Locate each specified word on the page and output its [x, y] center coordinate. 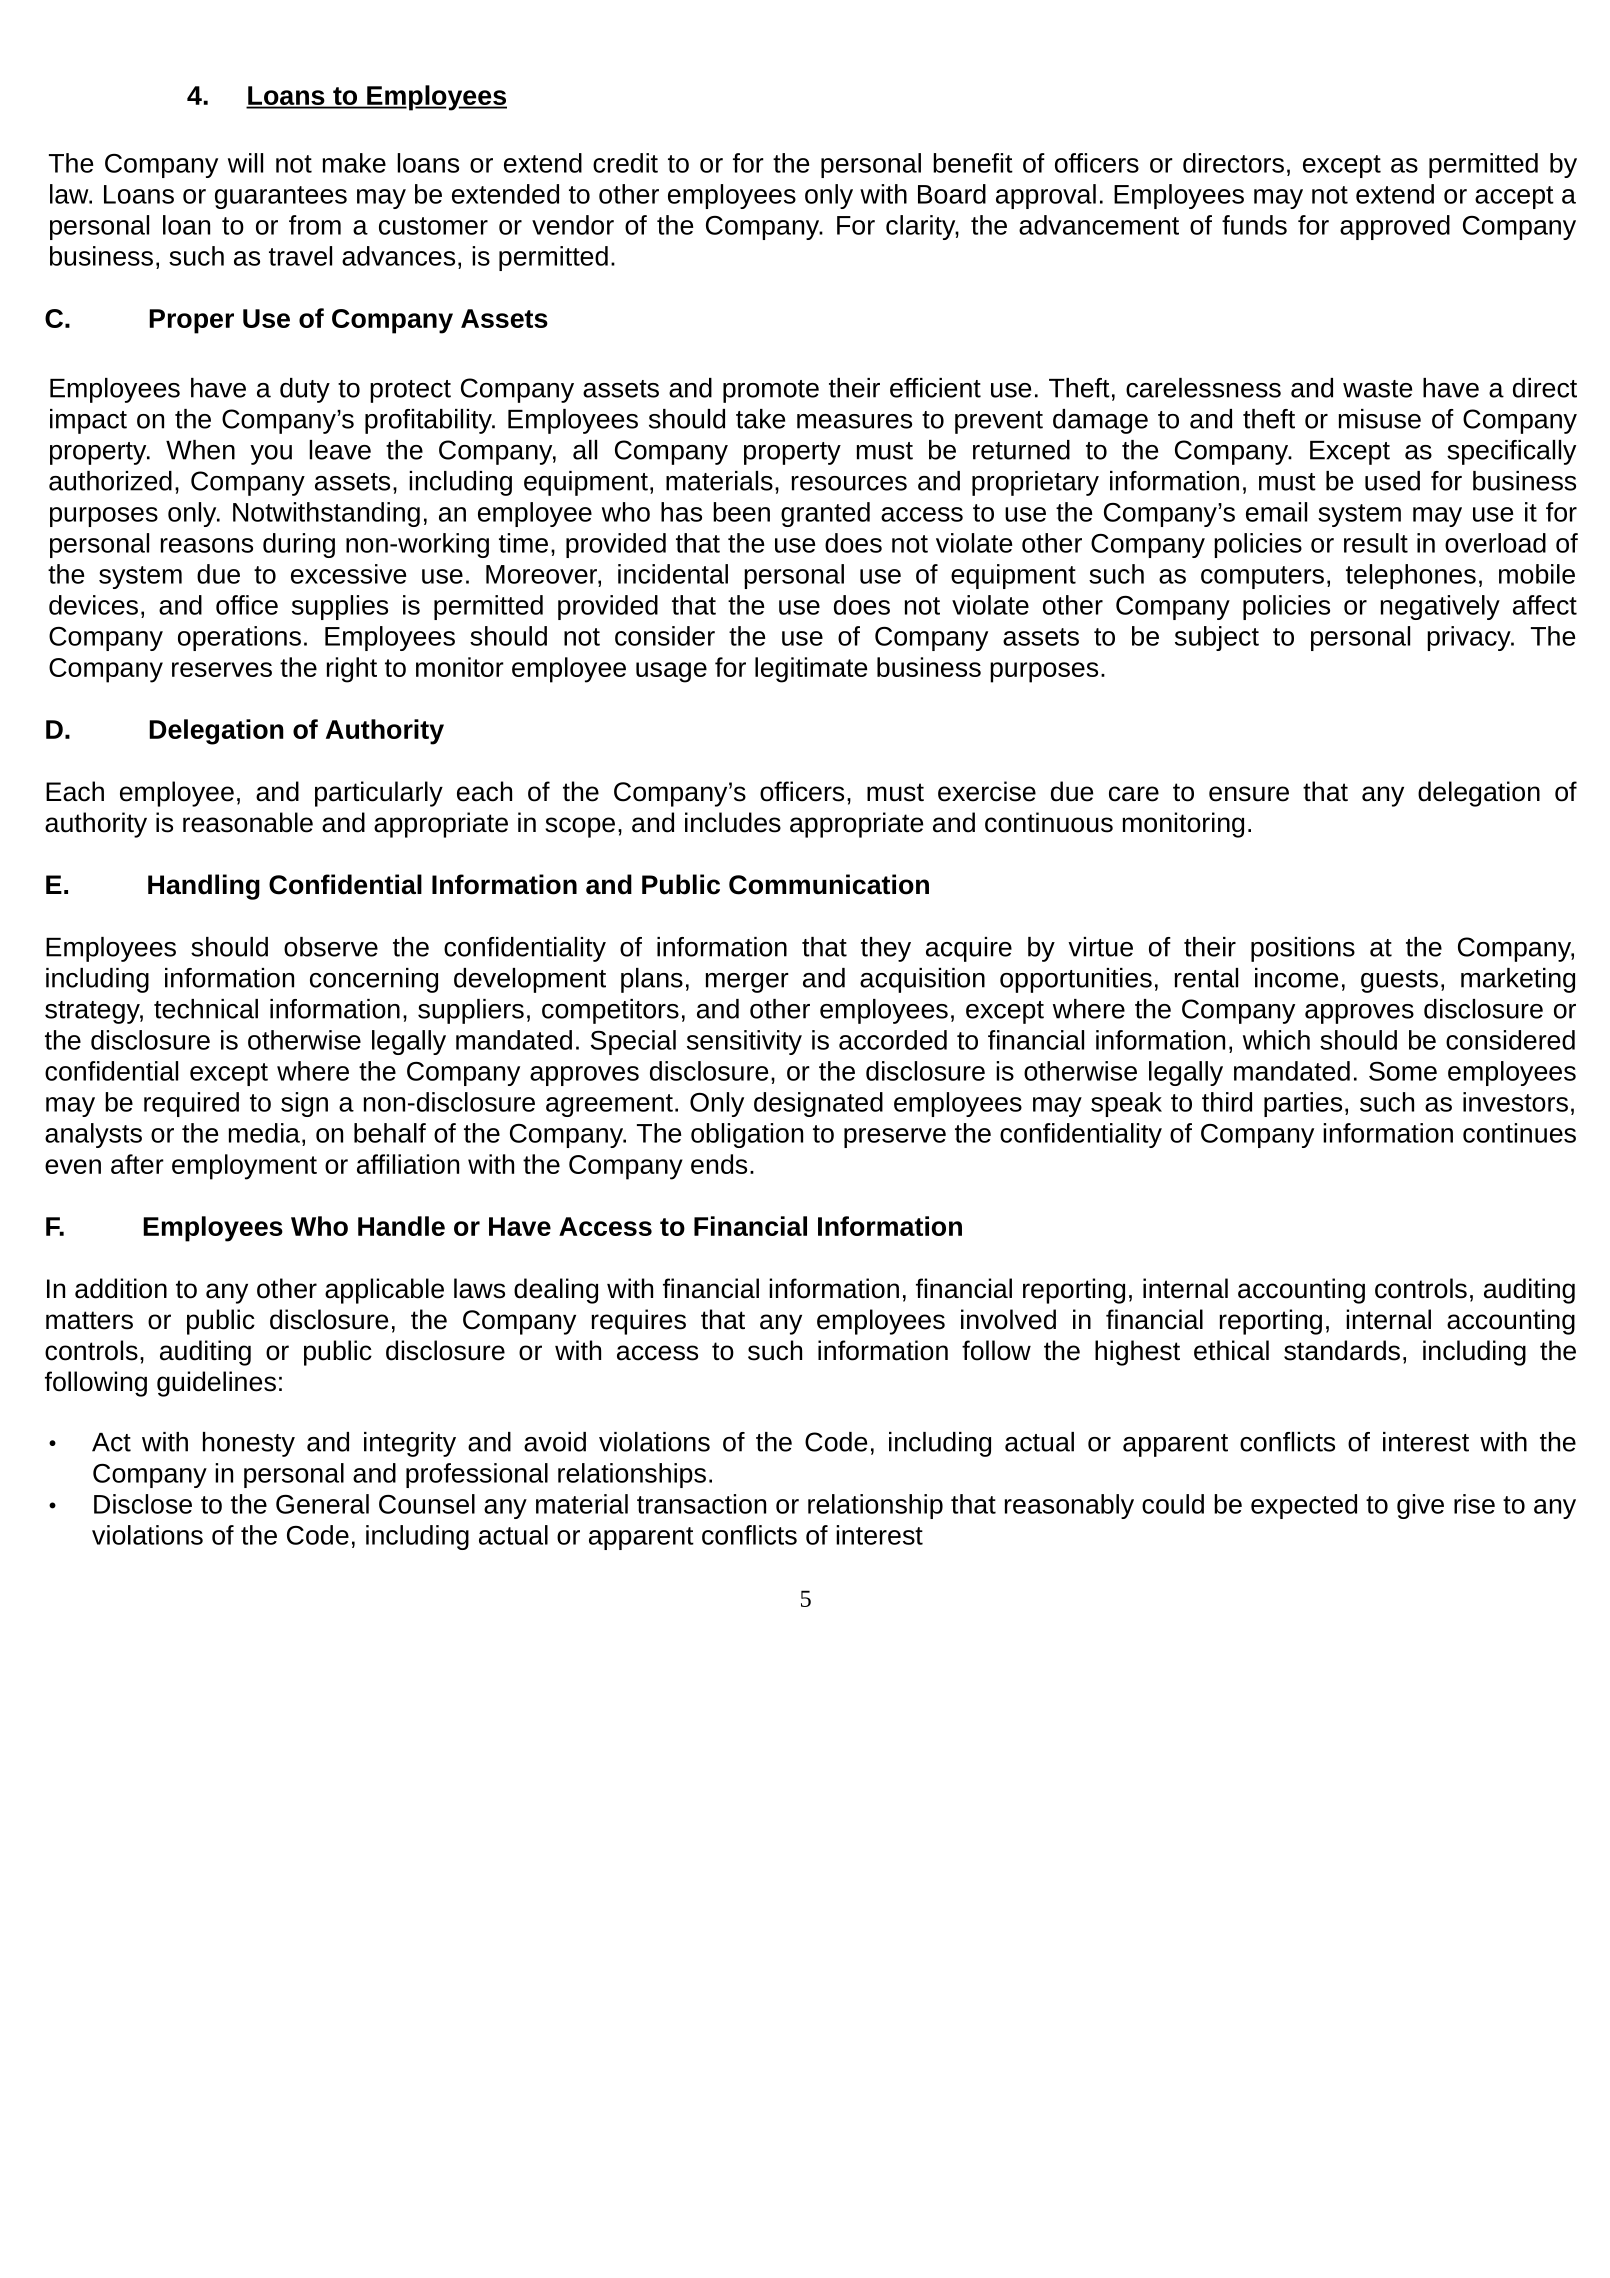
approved [1395, 227]
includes [733, 822]
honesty [249, 1444]
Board [952, 194]
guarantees [281, 197]
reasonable [248, 822]
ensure [1249, 794]
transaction [701, 1504]
